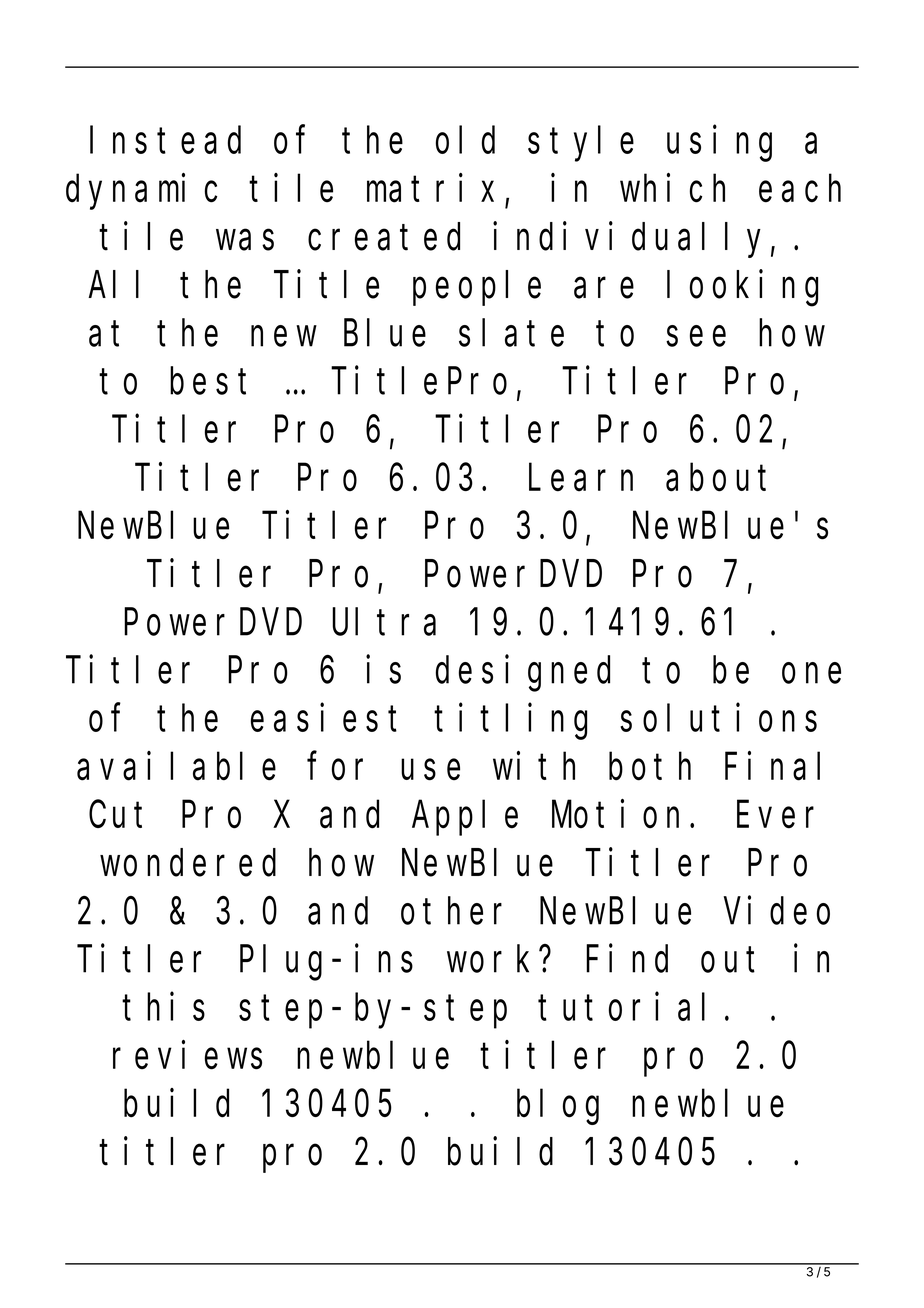 The height and width of the image is (1308, 924). What do you see at coordinates (141, 192) in the image?
I see `dynamic` at bounding box center [141, 192].
